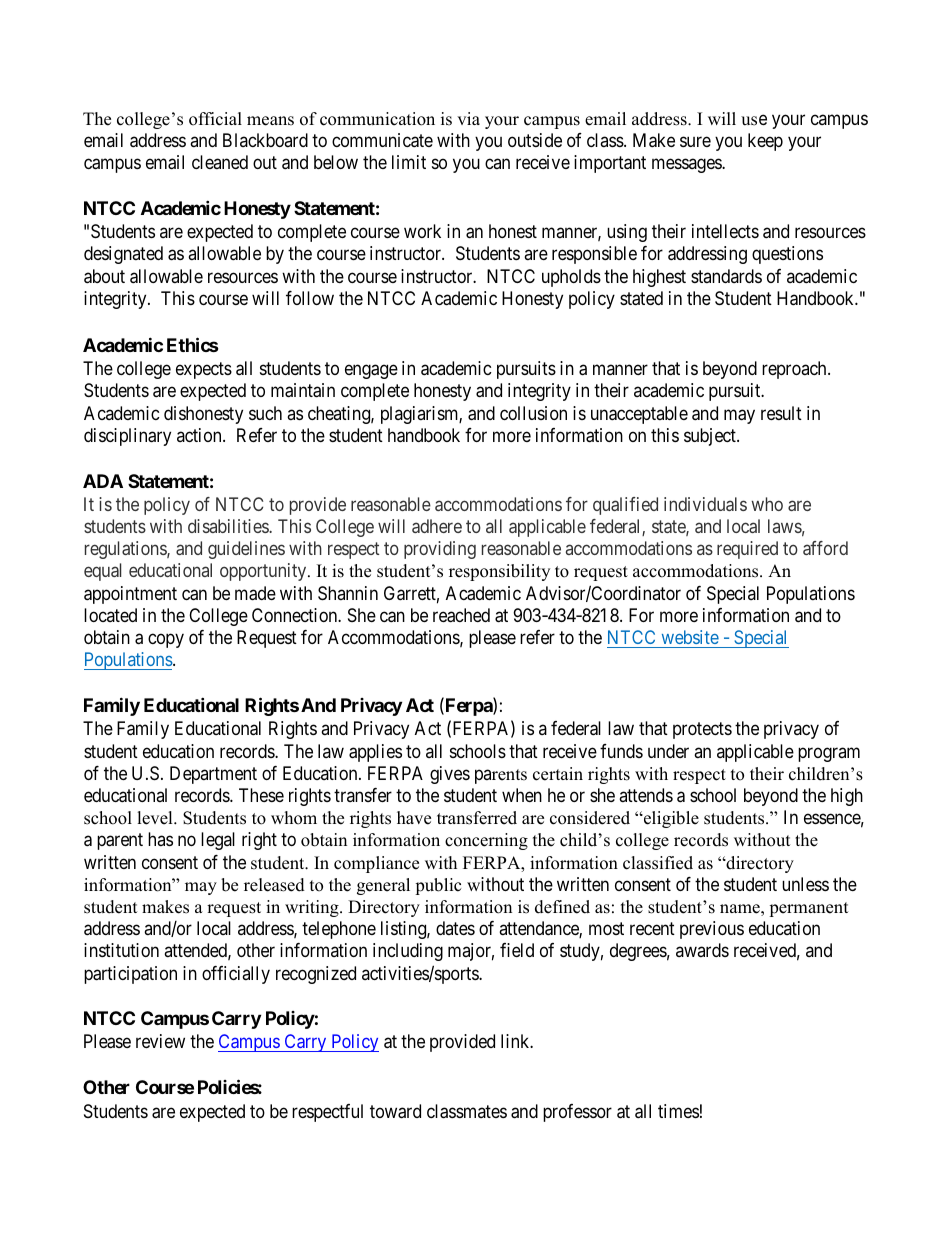 The height and width of the page is (1233, 952). I want to click on legal, so click(218, 841).
